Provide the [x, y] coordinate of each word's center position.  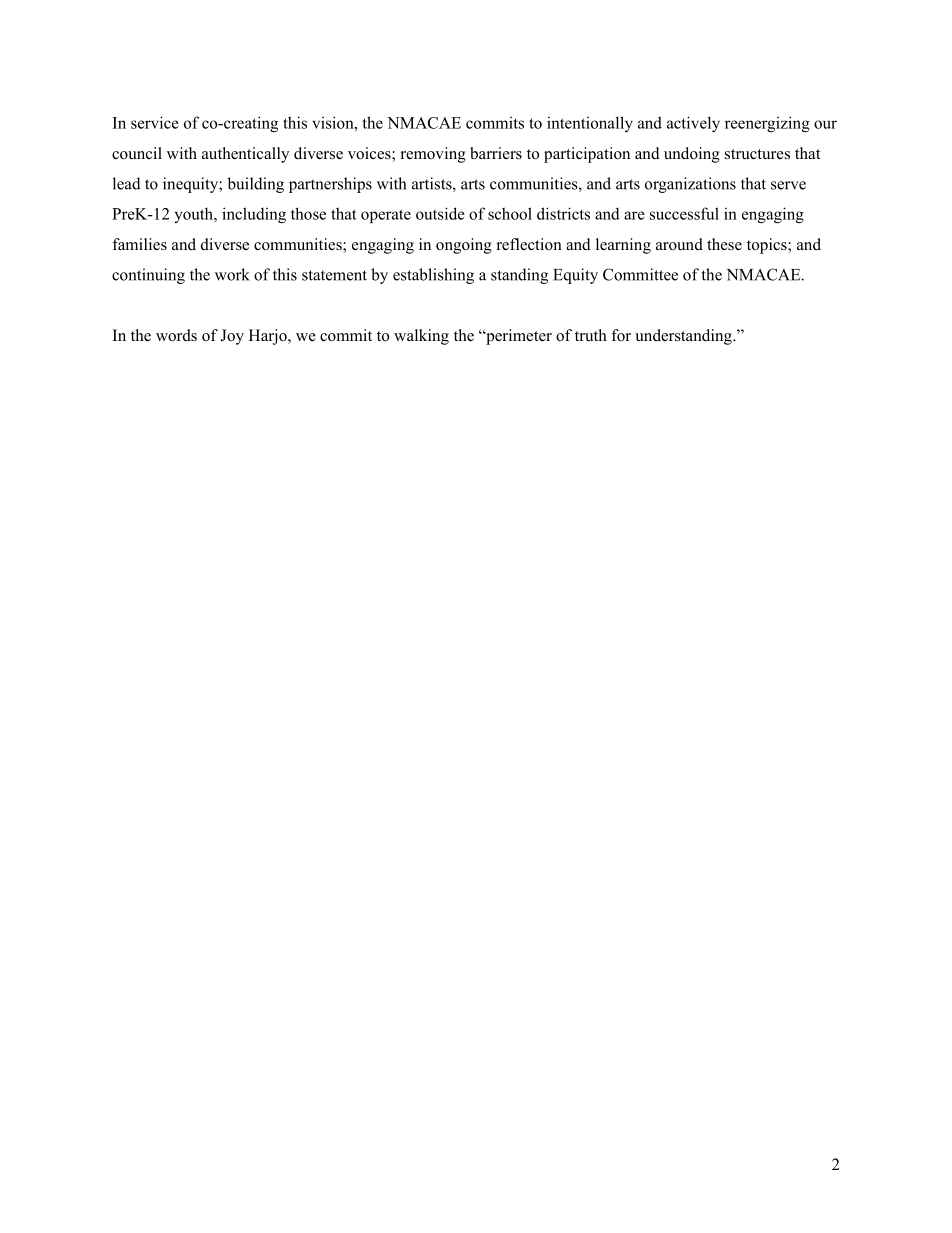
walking [421, 337]
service [155, 122]
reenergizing [767, 124]
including [254, 215]
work [232, 274]
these [724, 244]
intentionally [590, 124]
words [176, 335]
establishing [433, 276]
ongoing [464, 246]
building [256, 185]
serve [788, 185]
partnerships [330, 185]
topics [768, 246]
